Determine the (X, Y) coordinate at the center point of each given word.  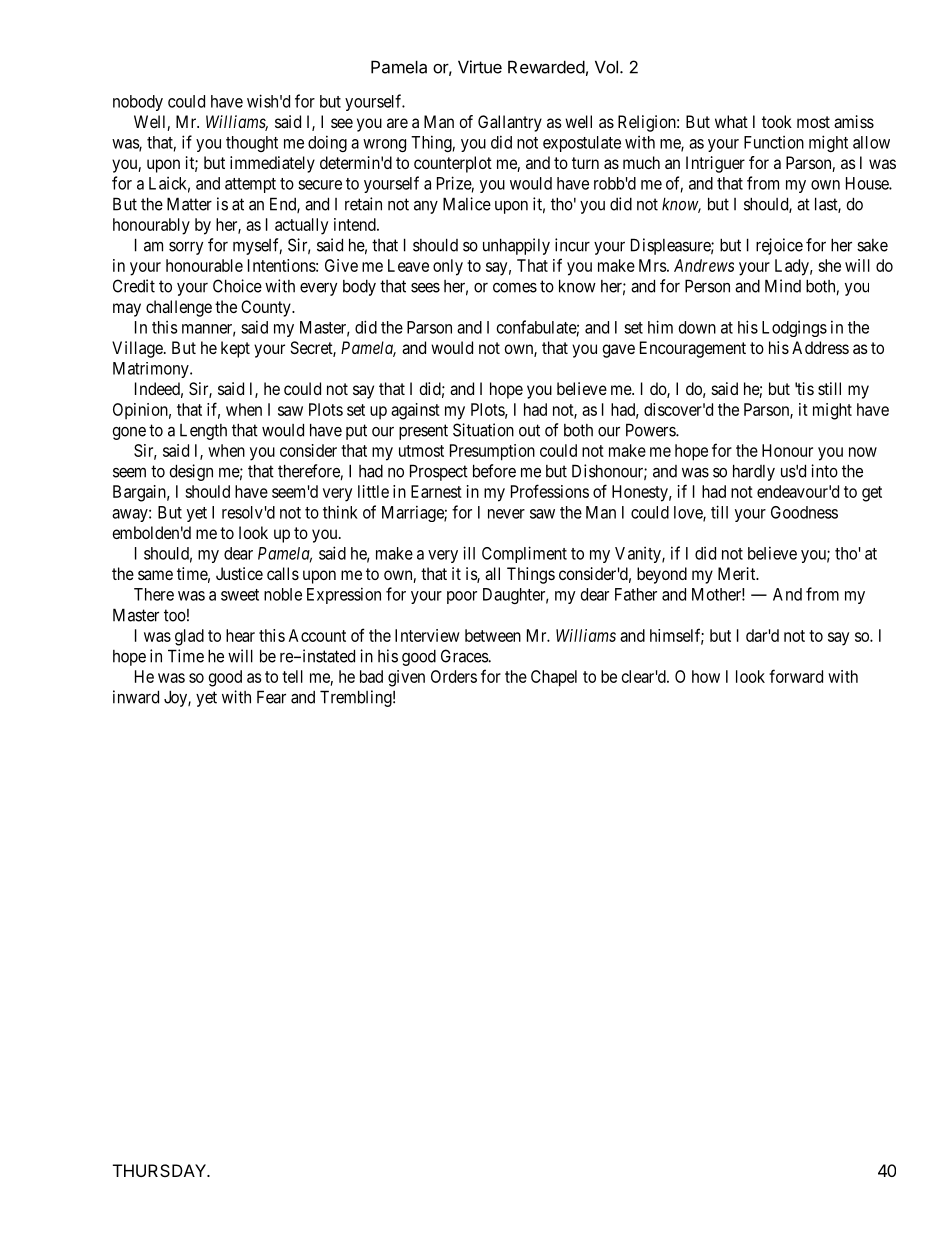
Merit (738, 573)
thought (252, 144)
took (777, 121)
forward (796, 676)
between (493, 635)
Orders (454, 676)
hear (240, 635)
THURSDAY (160, 1170)
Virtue (480, 67)
